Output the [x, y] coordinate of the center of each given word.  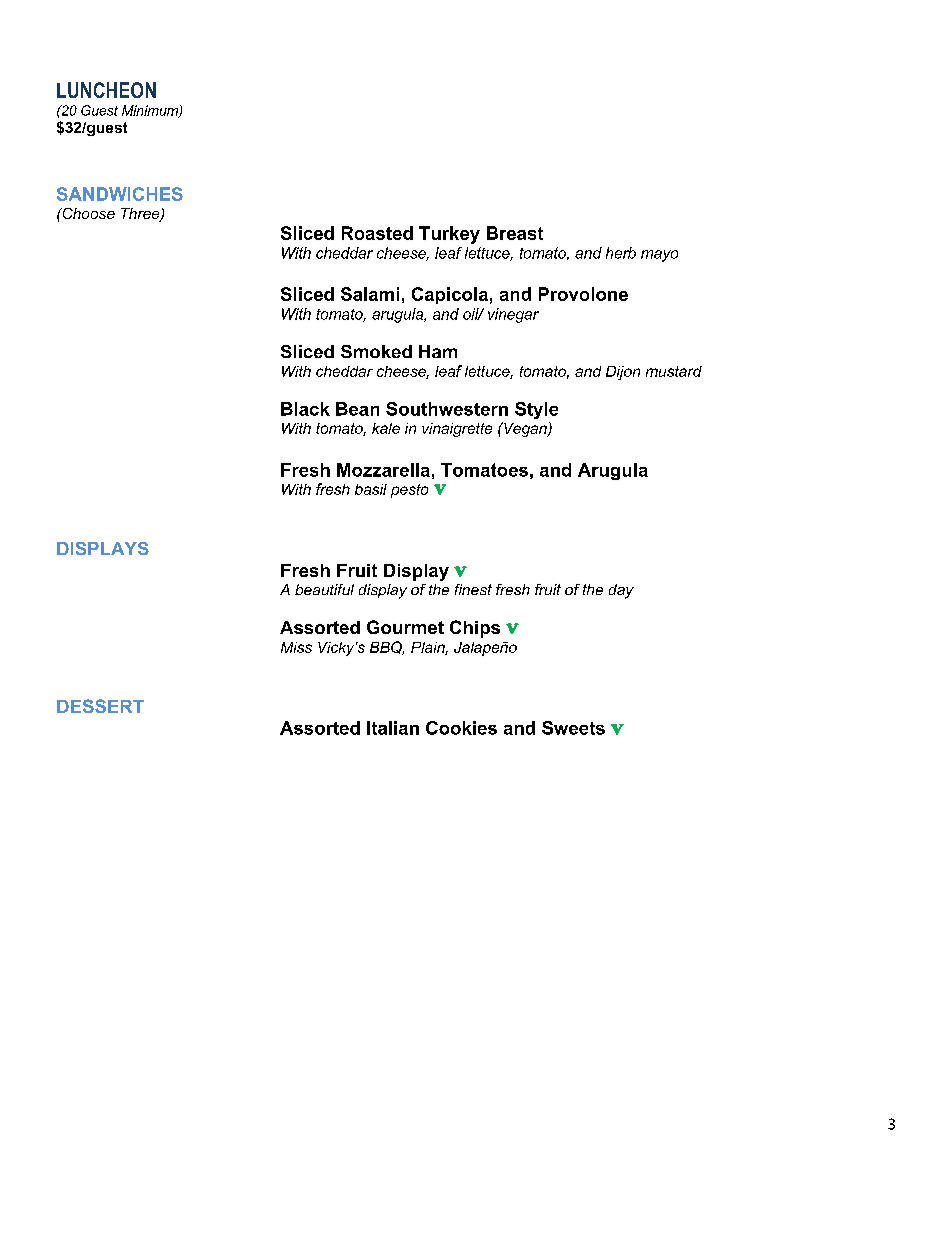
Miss [296, 647]
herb [621, 253]
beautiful [324, 589]
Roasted [377, 233]
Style [536, 410]
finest [473, 589]
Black [305, 409]
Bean [357, 409]
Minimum [151, 111]
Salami [370, 294]
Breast [515, 233]
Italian [393, 728]
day [621, 591]
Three [141, 215]
